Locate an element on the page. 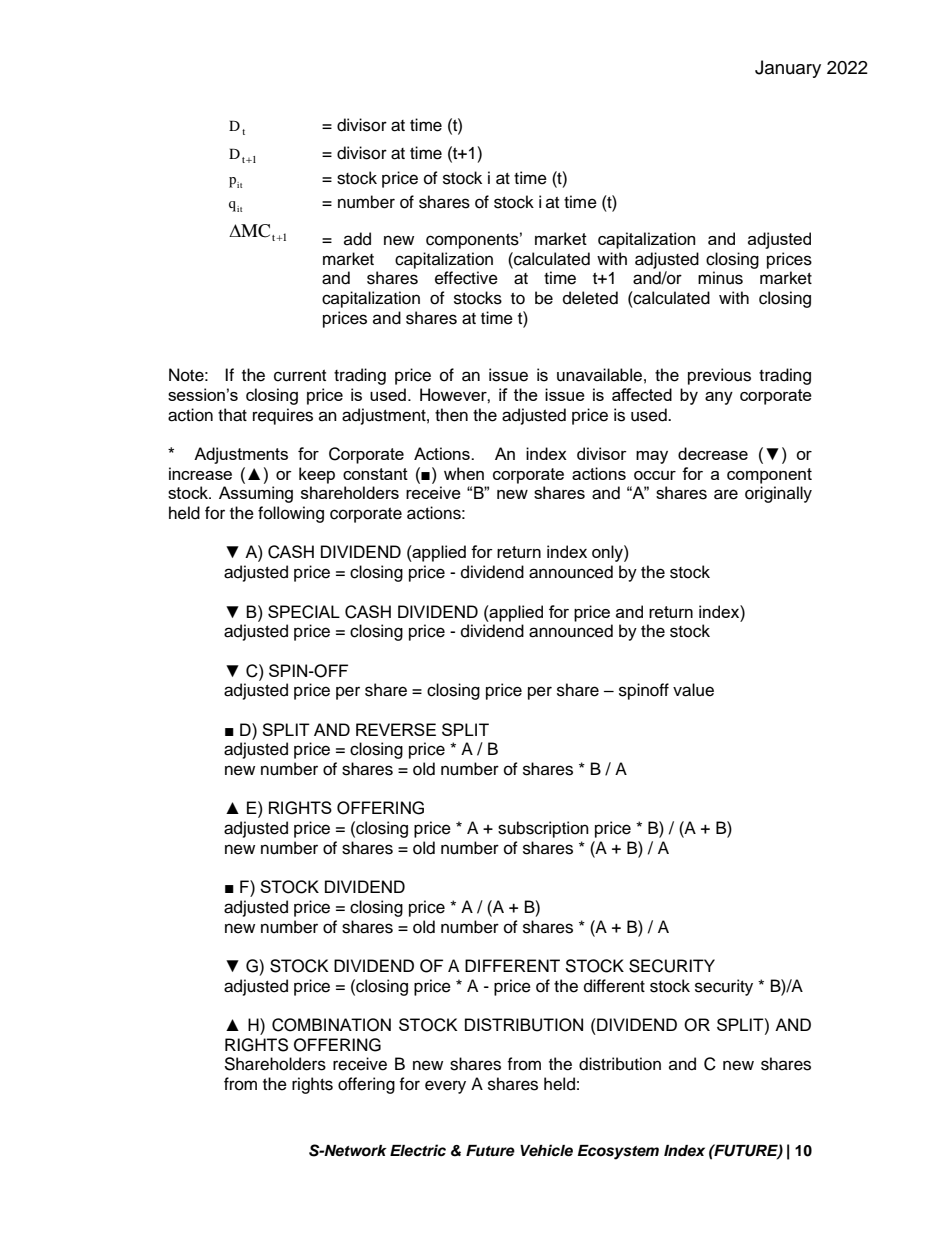  current is located at coordinates (300, 376).
